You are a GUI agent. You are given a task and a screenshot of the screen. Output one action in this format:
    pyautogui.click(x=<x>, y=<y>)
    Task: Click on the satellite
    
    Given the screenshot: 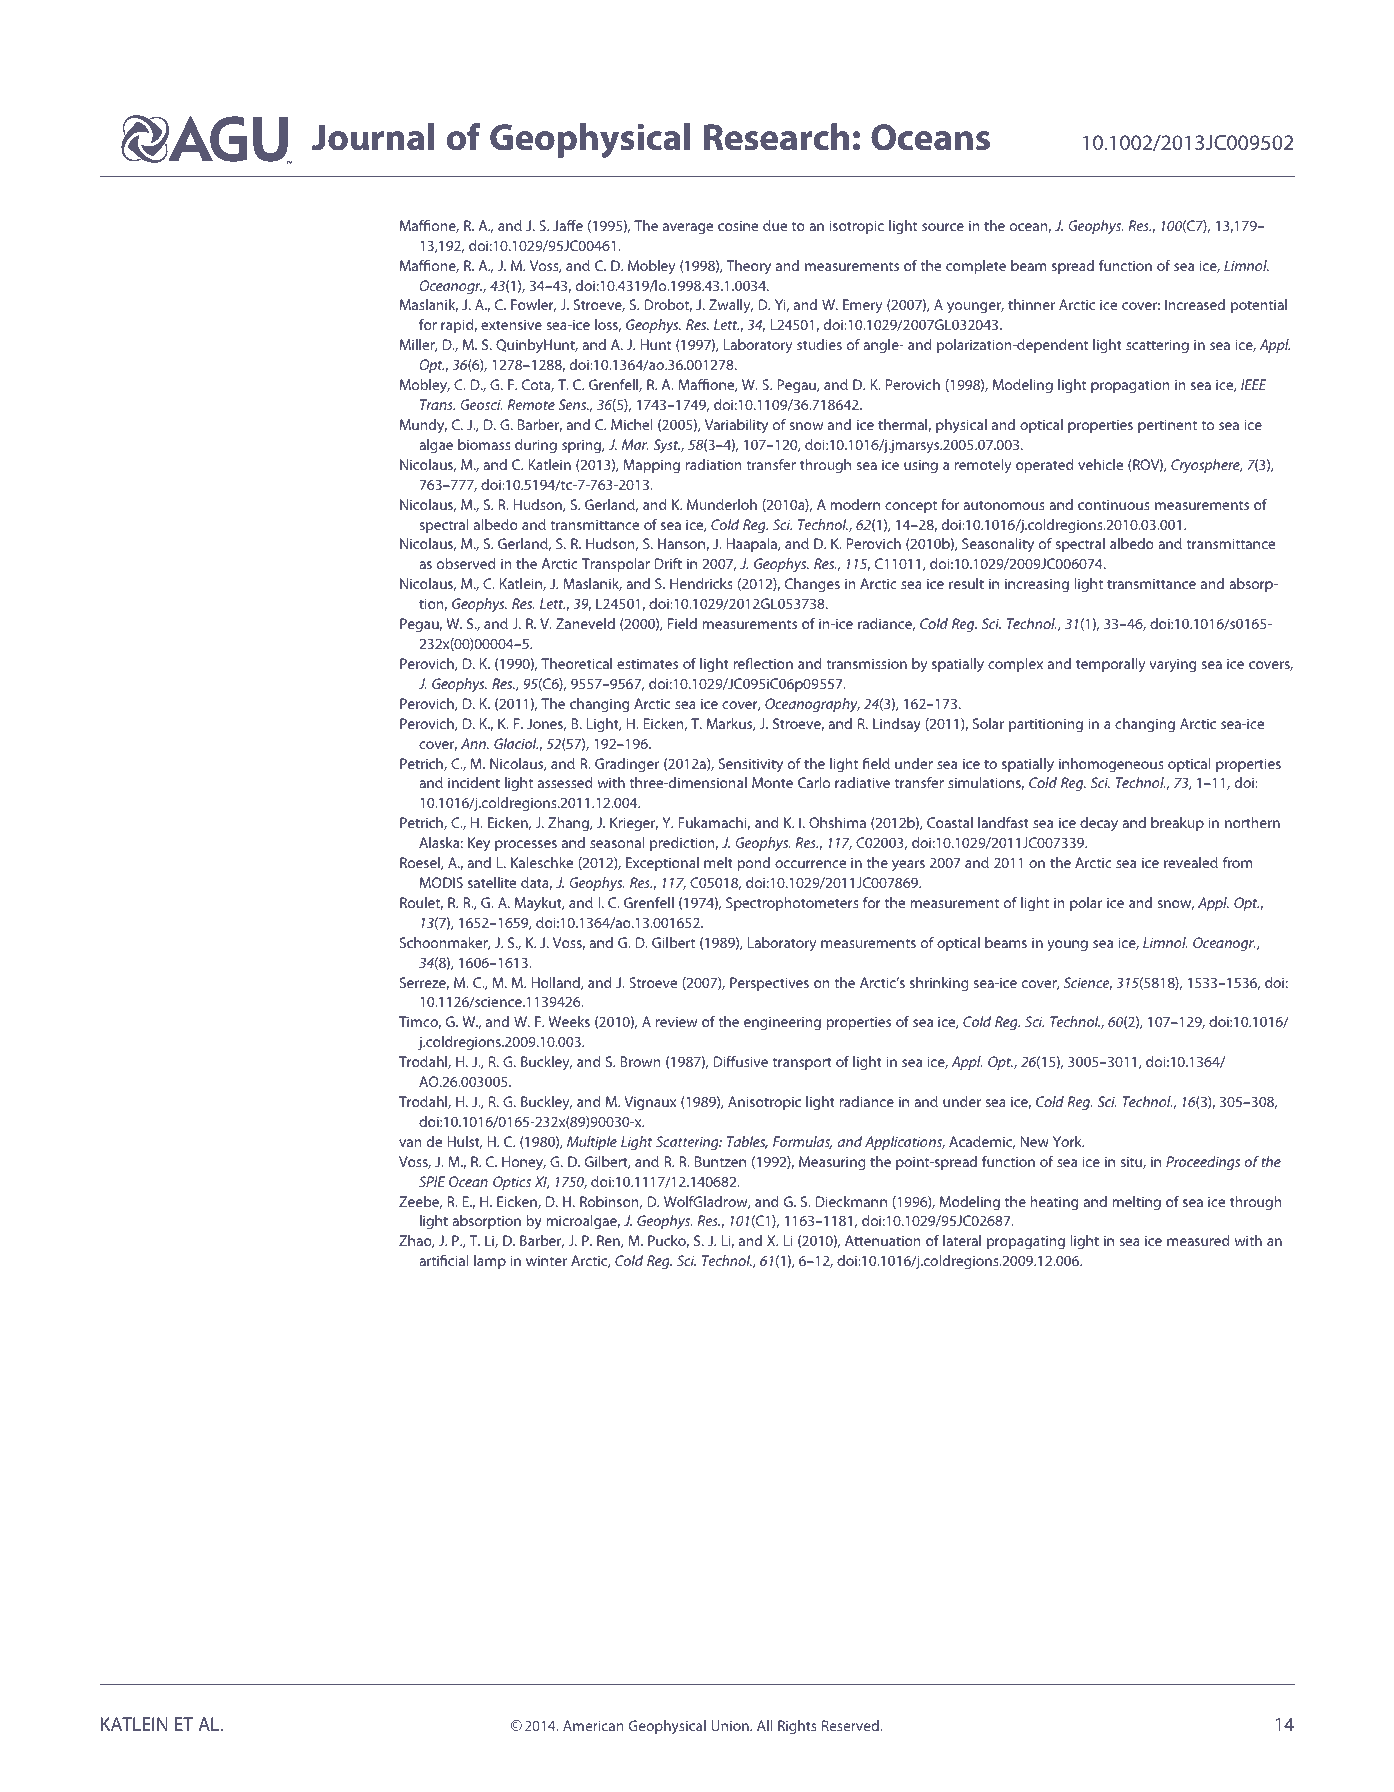 What is the action you would take?
    pyautogui.click(x=492, y=882)
